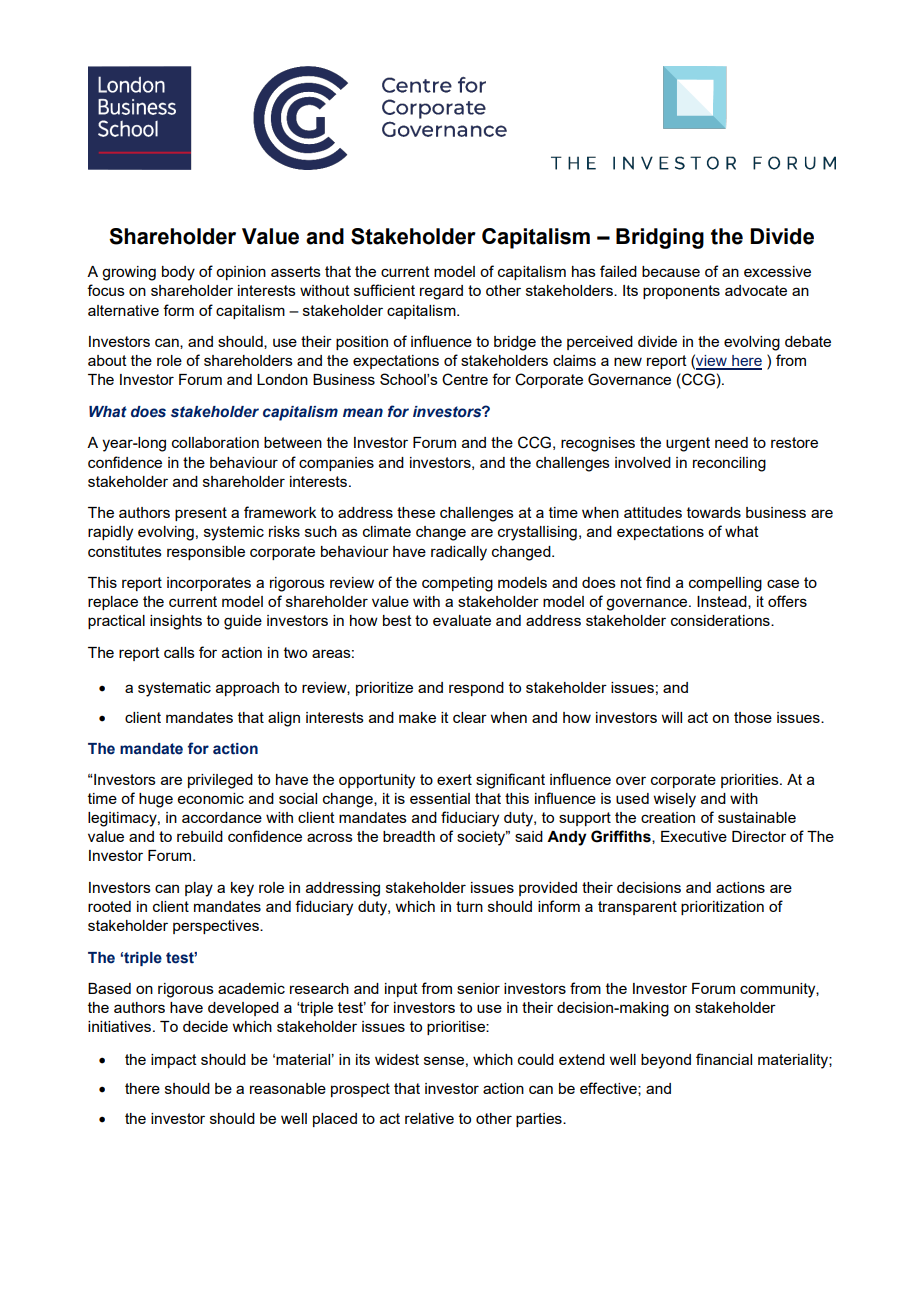 The image size is (924, 1308). Describe the element at coordinates (199, 889) in the page. I see `play` at that location.
